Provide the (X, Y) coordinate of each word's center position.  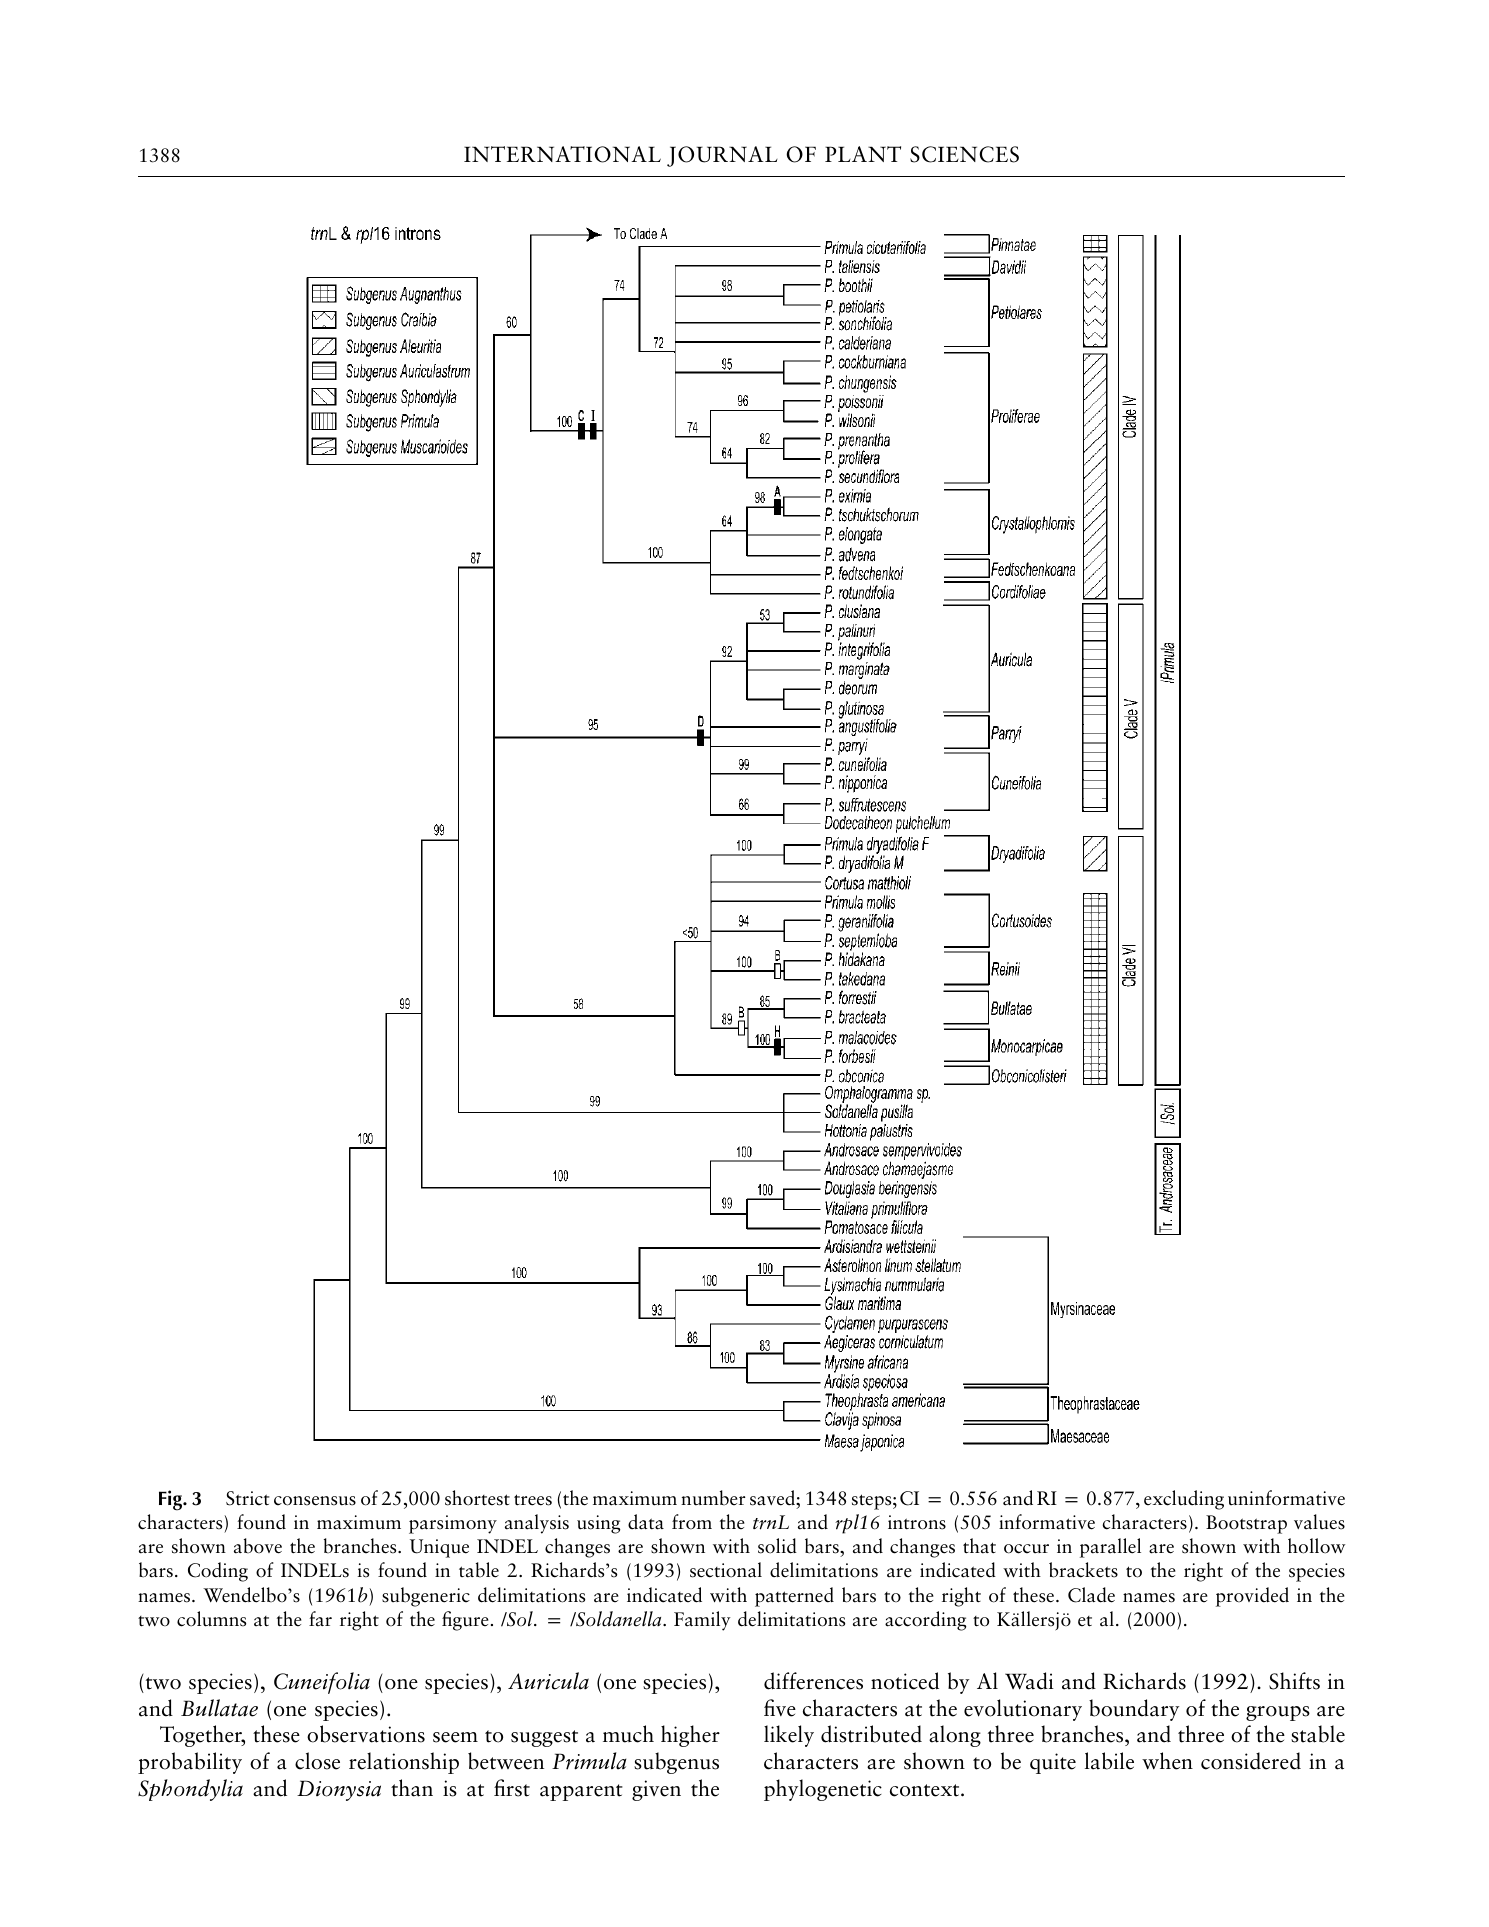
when (1167, 1761)
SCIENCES (964, 154)
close (317, 1761)
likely (789, 1736)
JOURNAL (722, 156)
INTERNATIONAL (562, 154)
